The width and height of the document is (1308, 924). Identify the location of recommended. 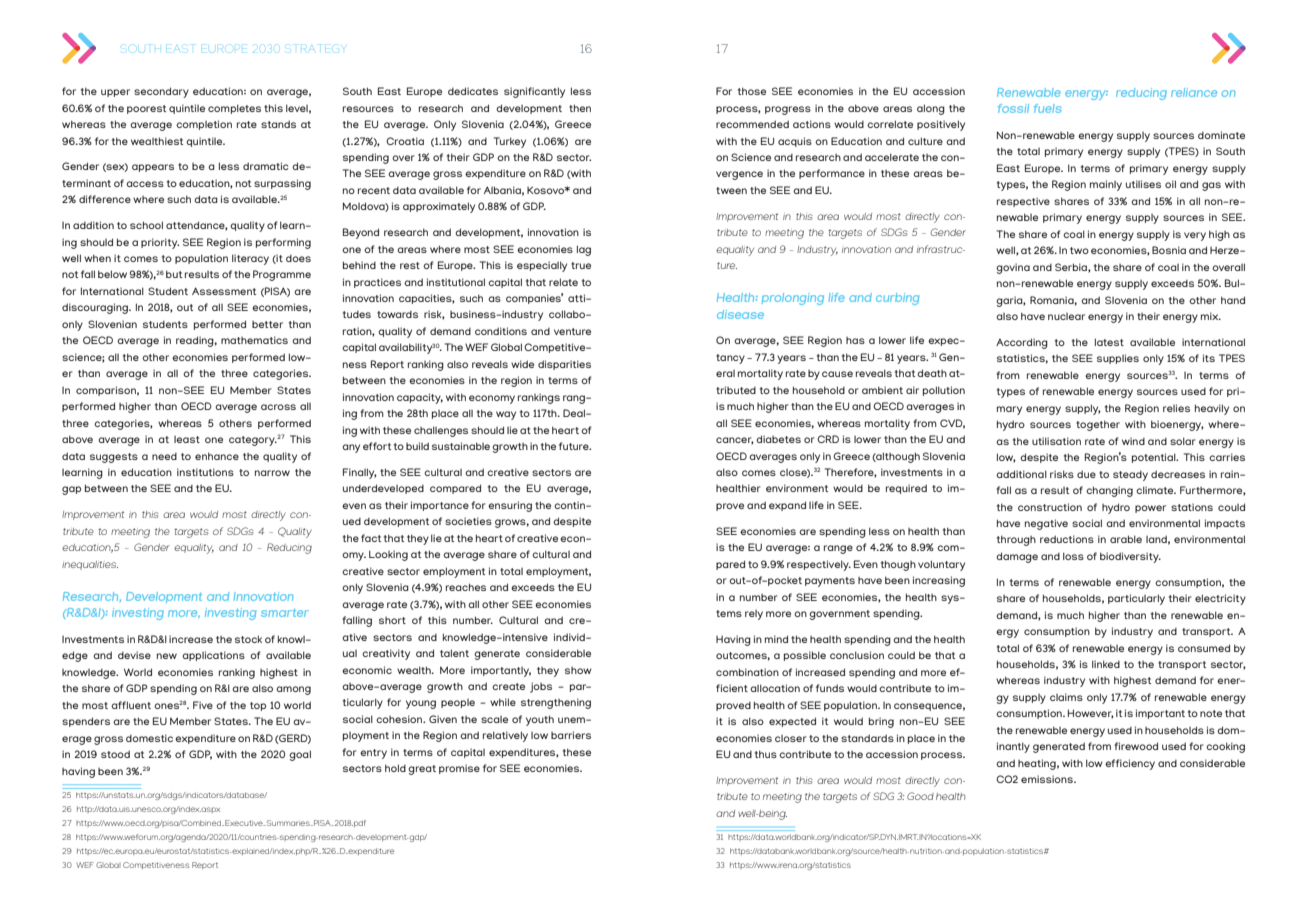
(752, 124).
